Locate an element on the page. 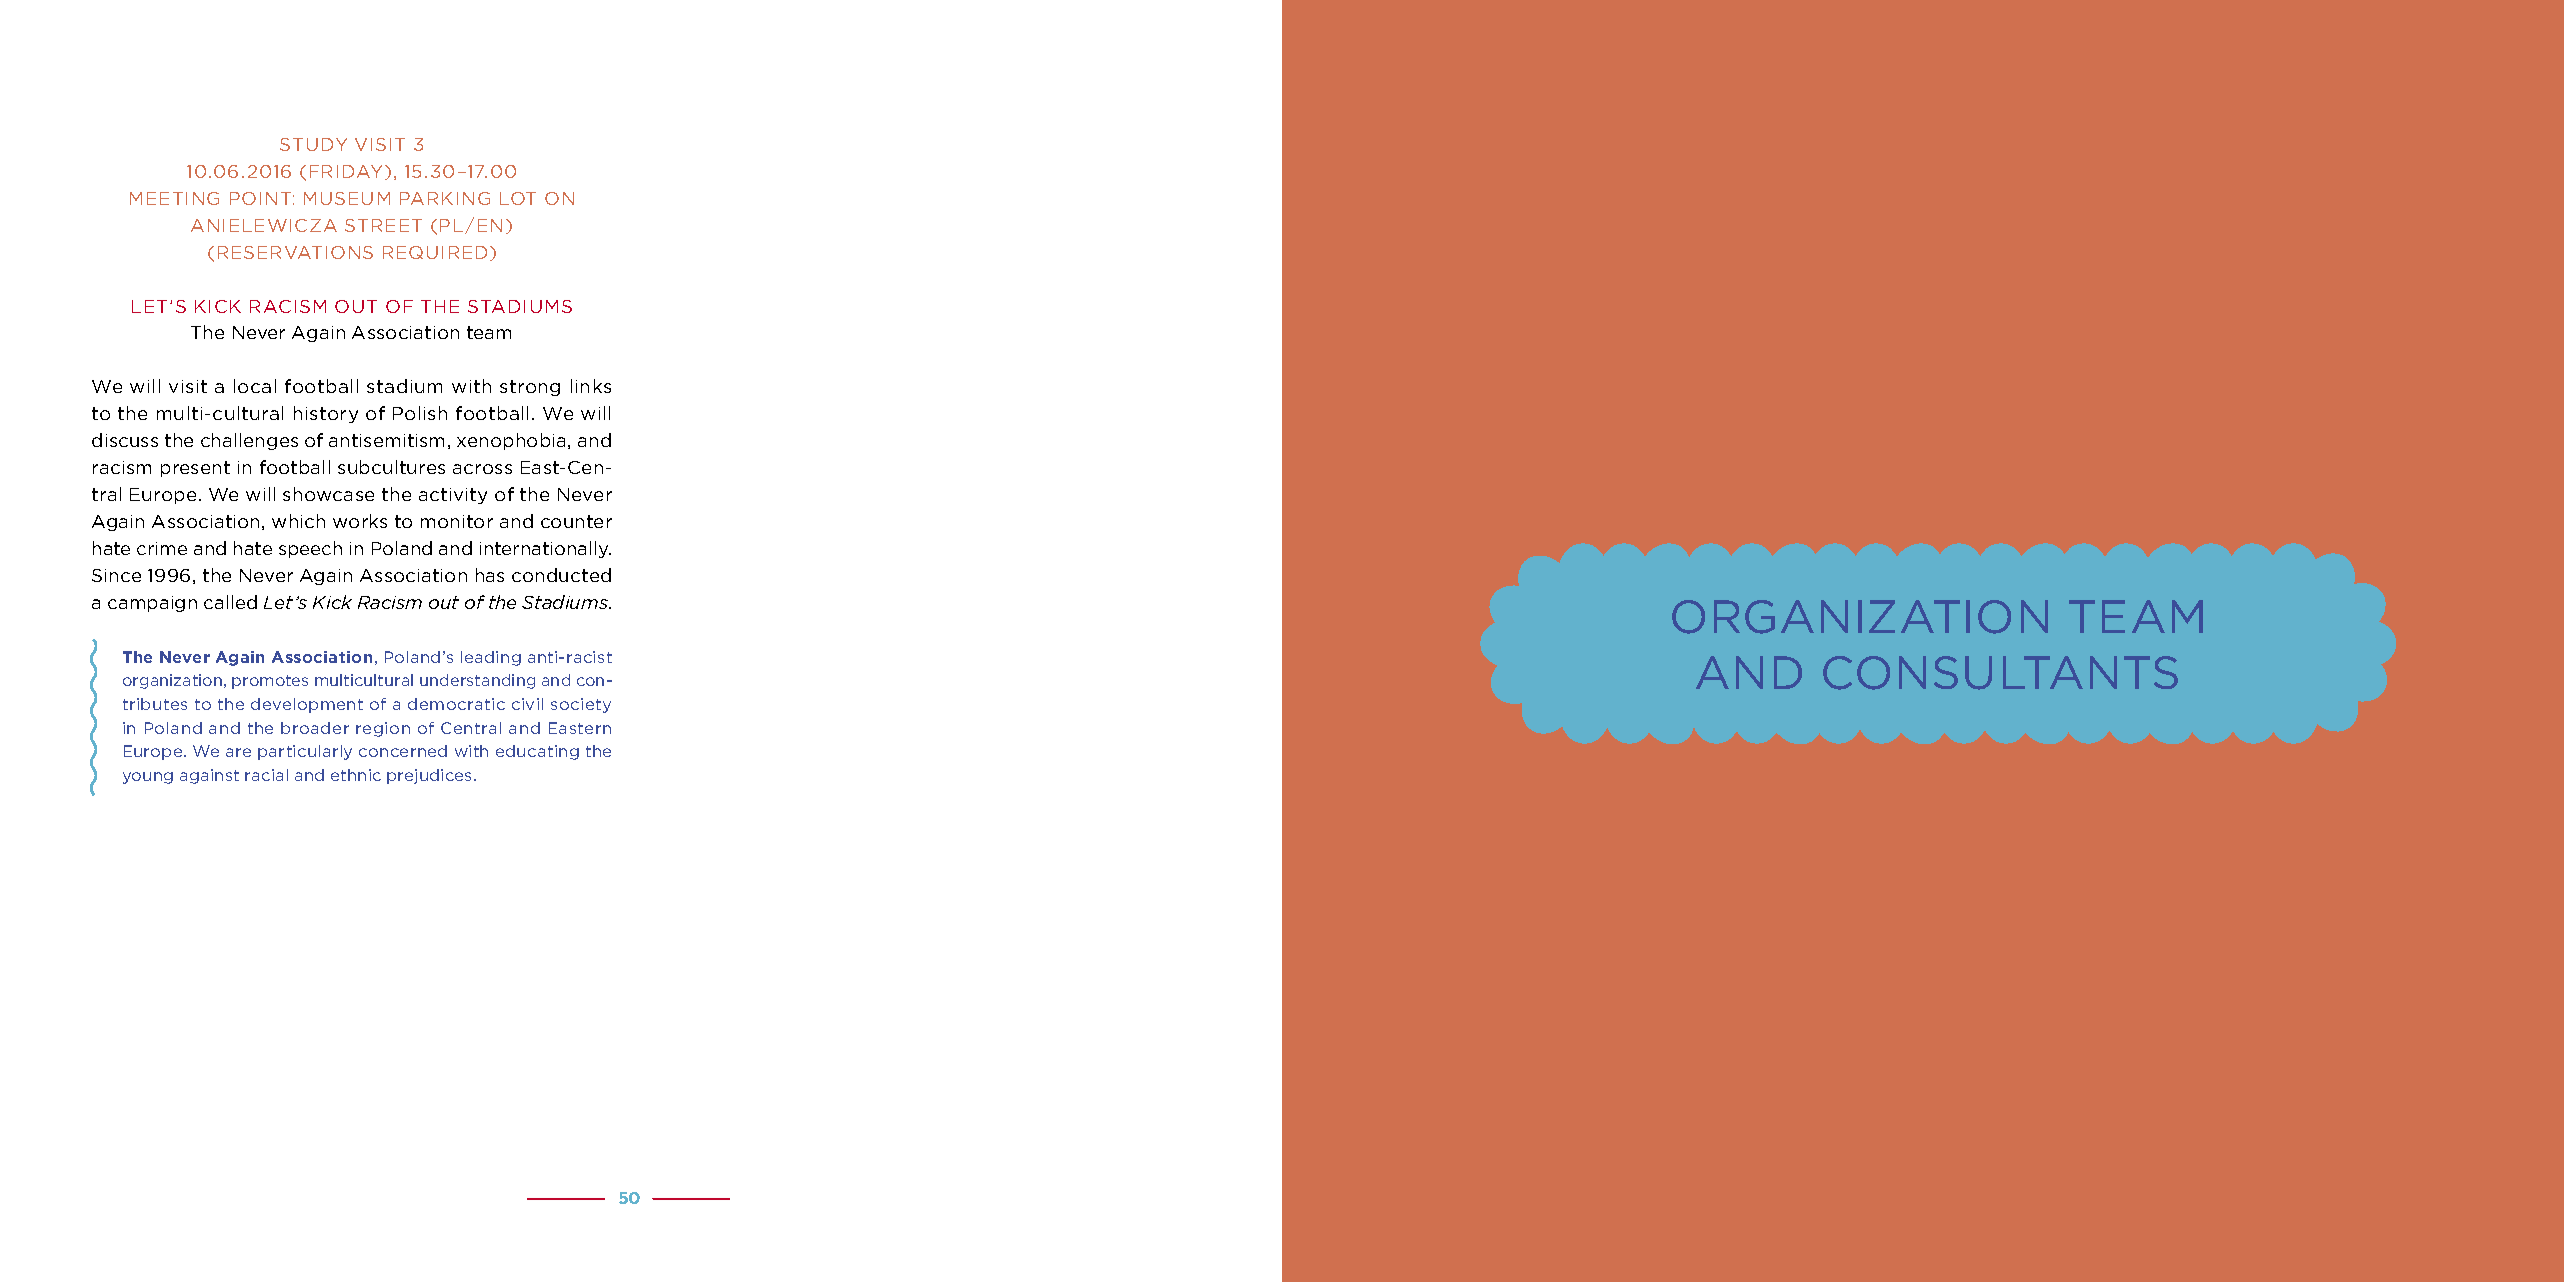 This document has height=1282, width=2564. society is located at coordinates (581, 705).
